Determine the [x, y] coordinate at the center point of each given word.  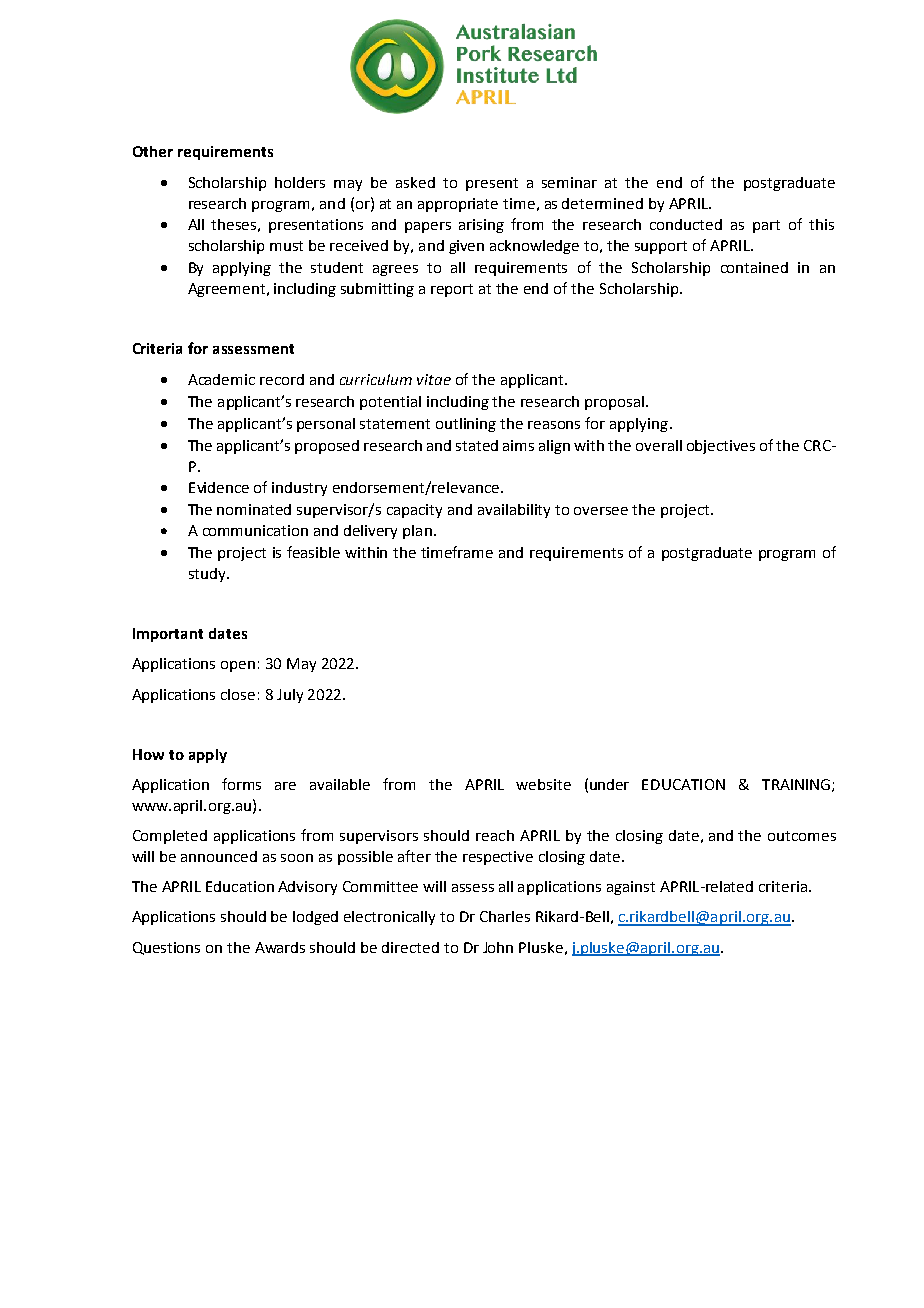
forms [241, 784]
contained [754, 267]
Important [168, 635]
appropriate [458, 205]
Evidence [219, 487]
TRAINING [796, 784]
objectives [721, 447]
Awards [280, 947]
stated [477, 445]
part [766, 226]
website [543, 784]
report [452, 290]
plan [417, 532]
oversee [601, 511]
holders [300, 182]
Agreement [226, 290]
